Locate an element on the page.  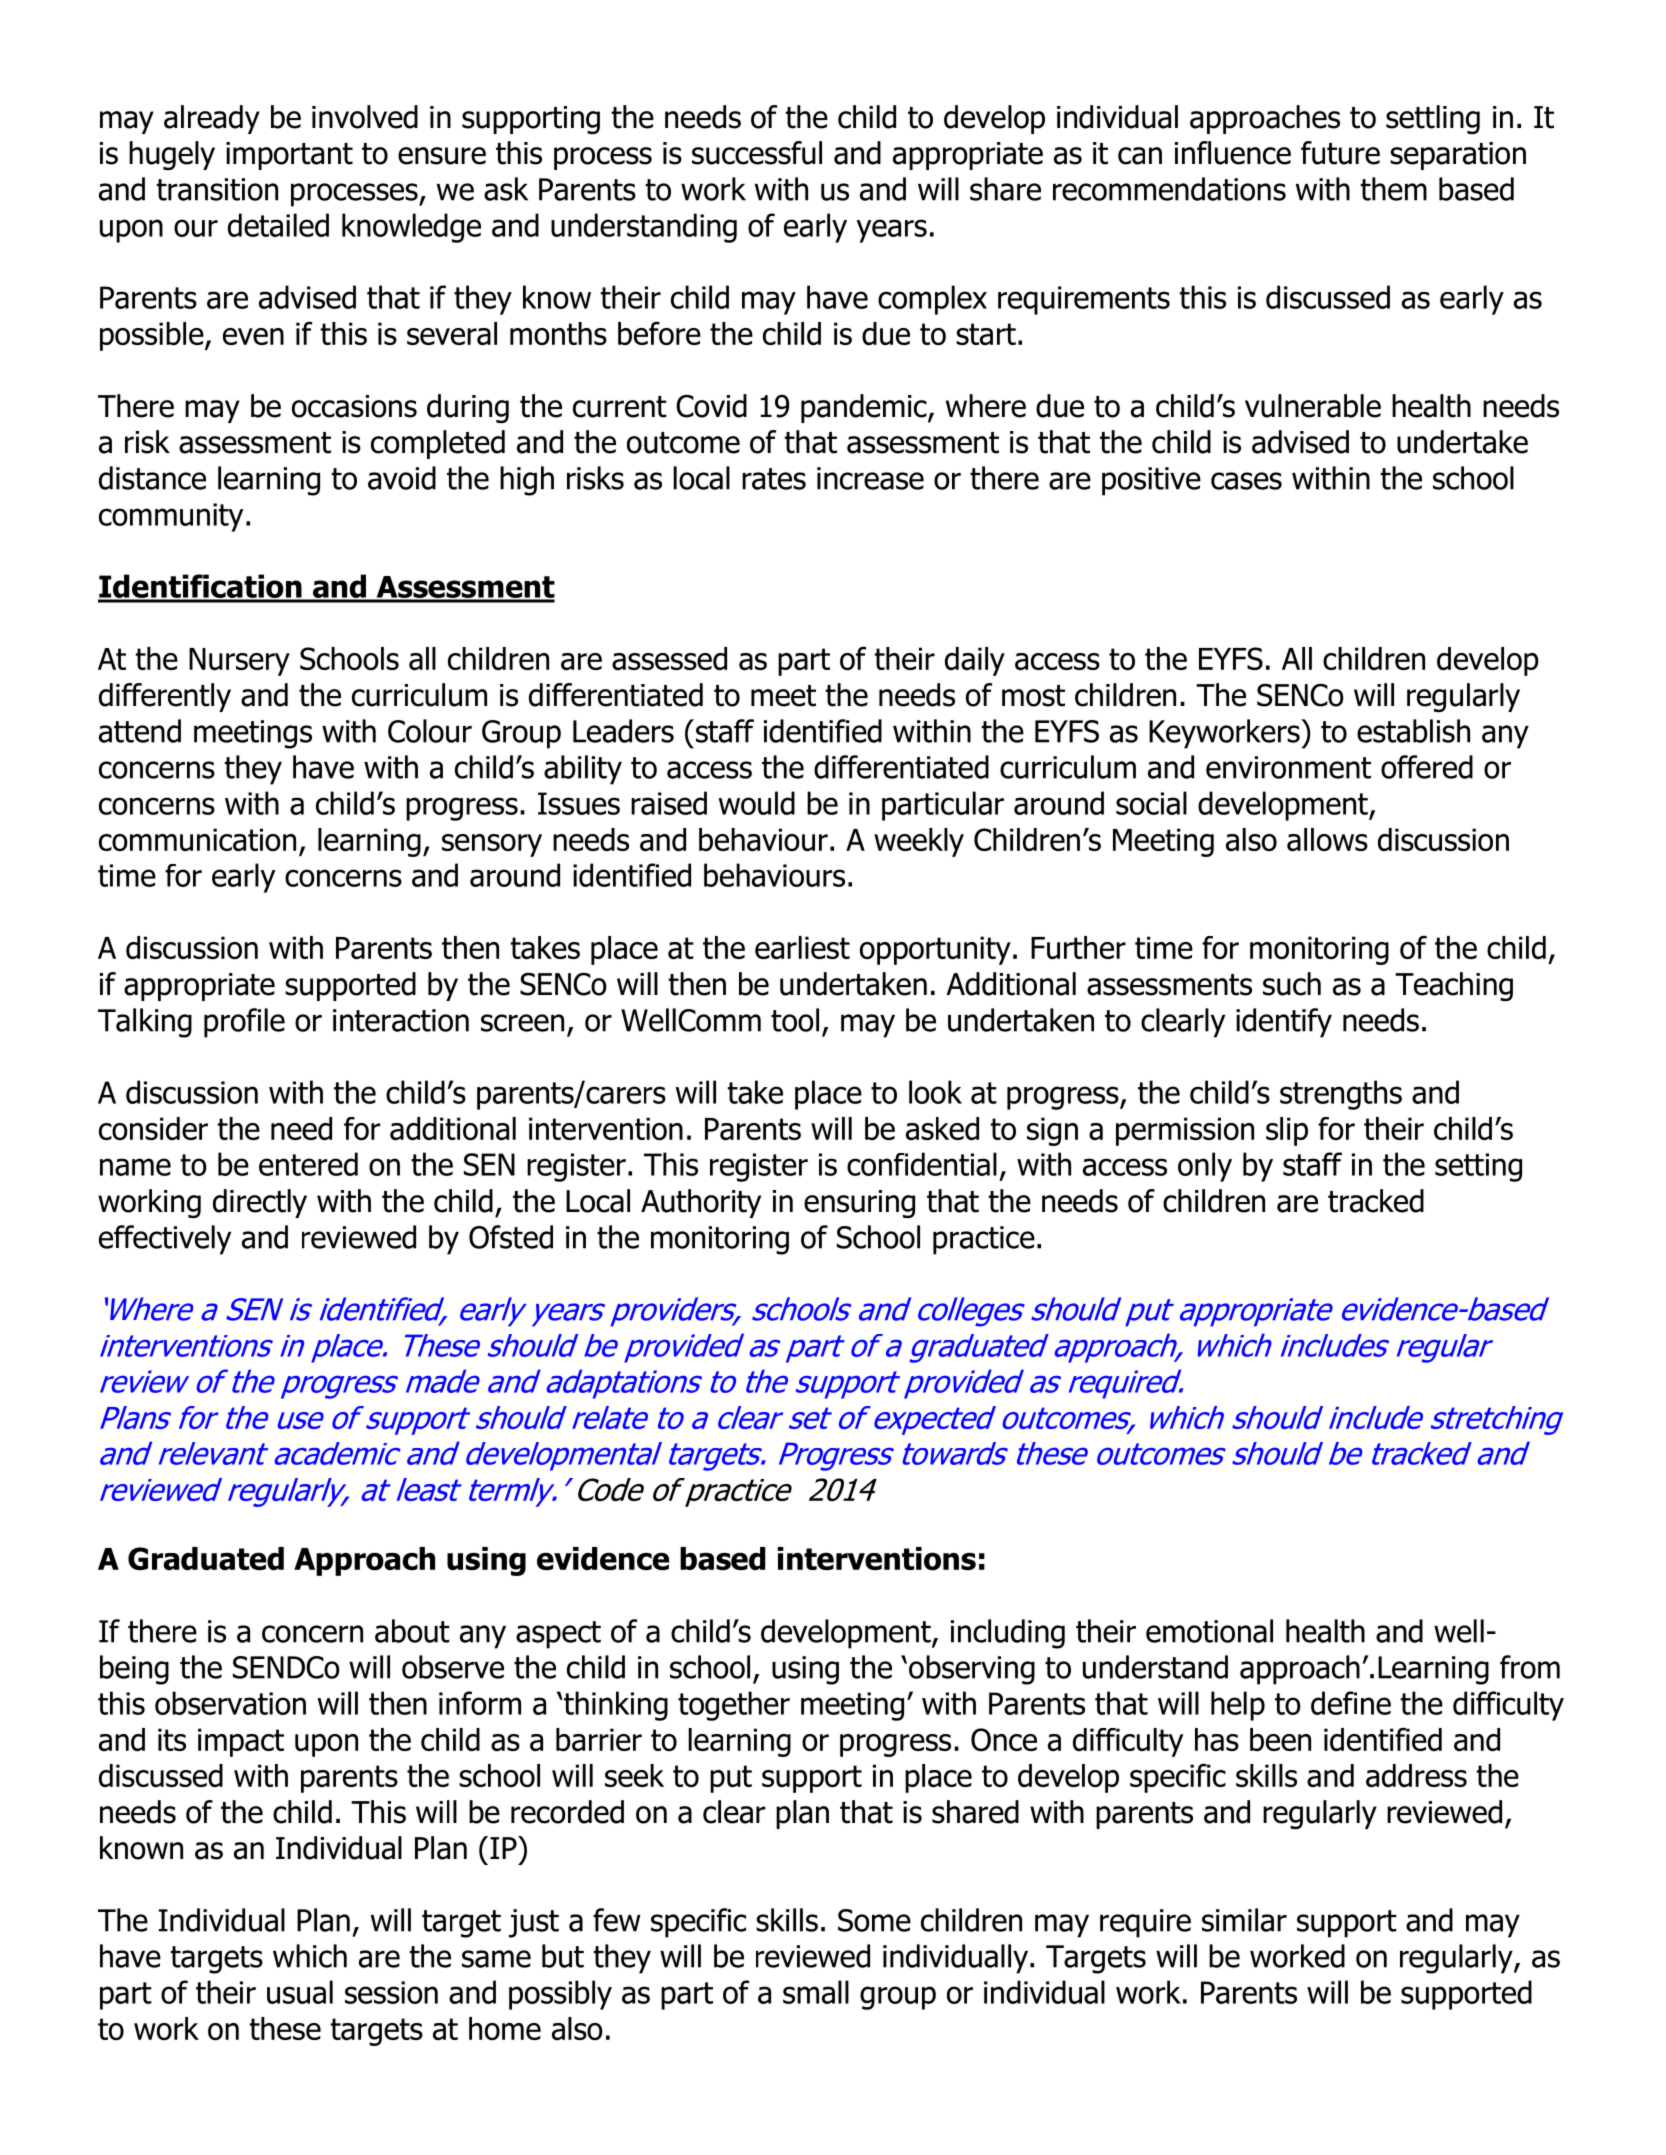
would is located at coordinates (757, 803).
